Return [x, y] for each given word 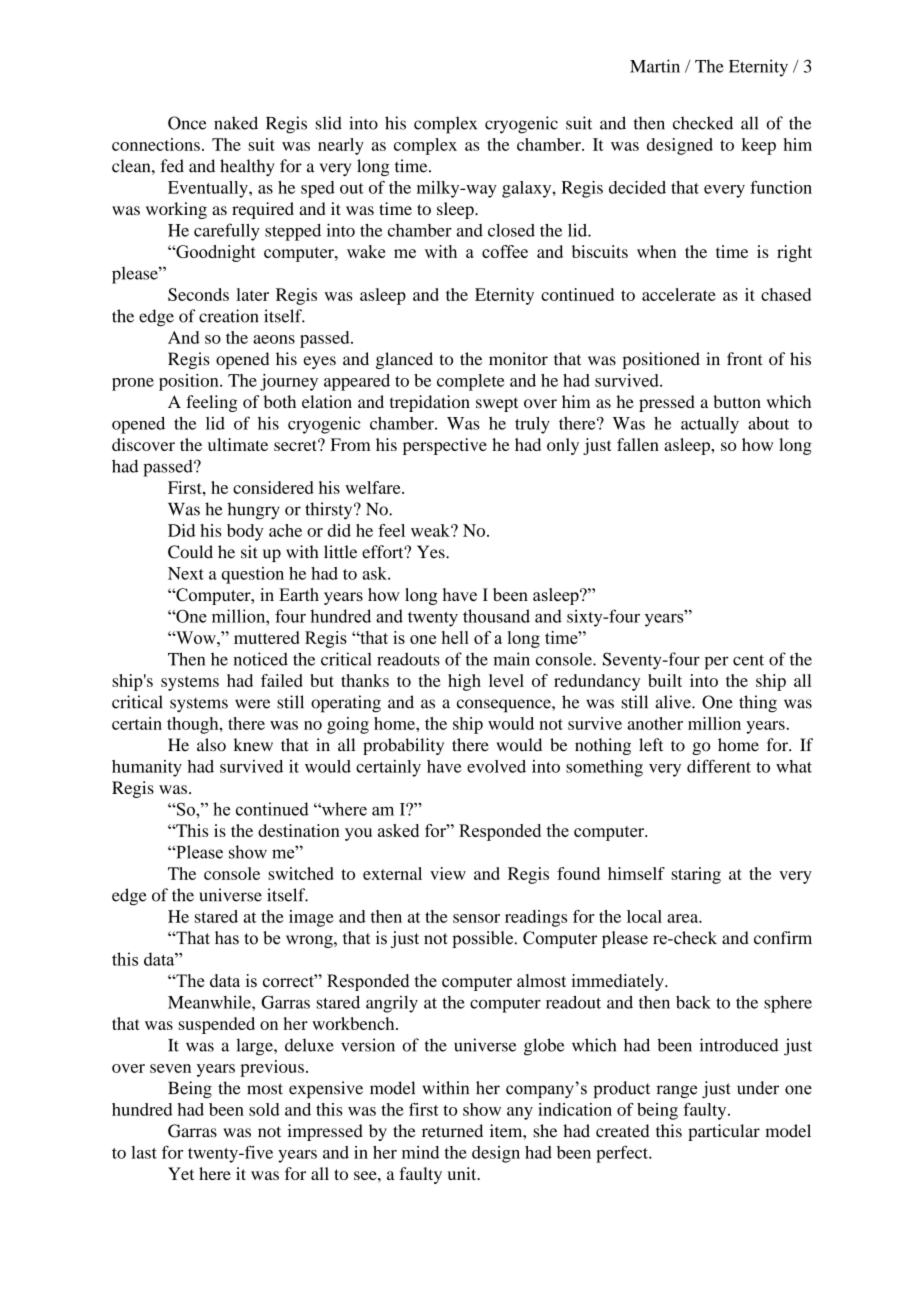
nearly [341, 146]
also [211, 745]
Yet [181, 1173]
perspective [445, 446]
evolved [496, 766]
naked [236, 123]
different [719, 766]
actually [710, 425]
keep [759, 146]
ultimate [238, 444]
